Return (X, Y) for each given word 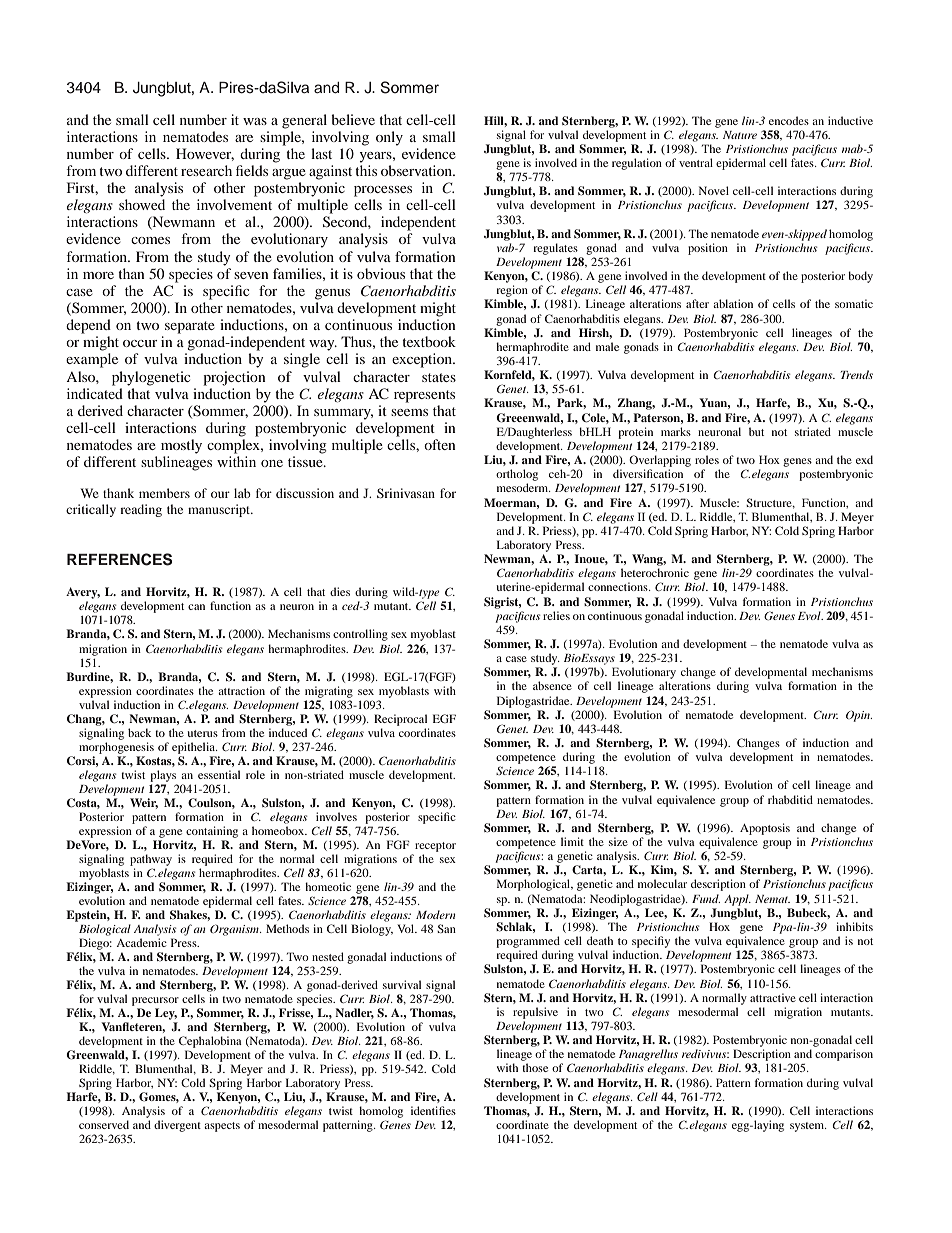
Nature (740, 135)
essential (219, 774)
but (756, 431)
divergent (177, 1126)
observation (418, 170)
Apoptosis (765, 829)
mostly (181, 446)
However (205, 154)
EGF (444, 718)
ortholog (517, 475)
